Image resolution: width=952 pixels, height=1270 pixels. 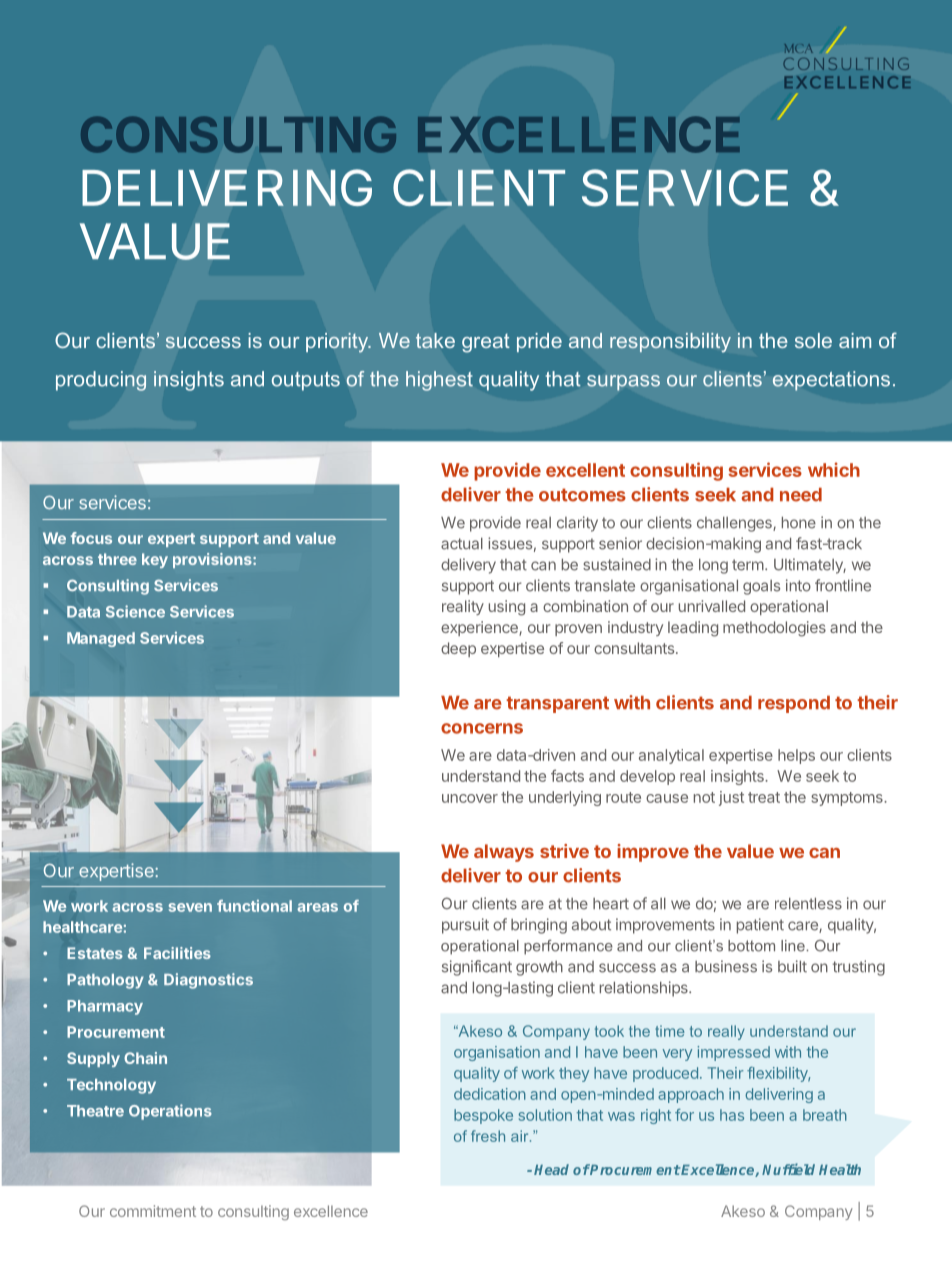 What do you see at coordinates (155, 560) in the document?
I see `key` at bounding box center [155, 560].
